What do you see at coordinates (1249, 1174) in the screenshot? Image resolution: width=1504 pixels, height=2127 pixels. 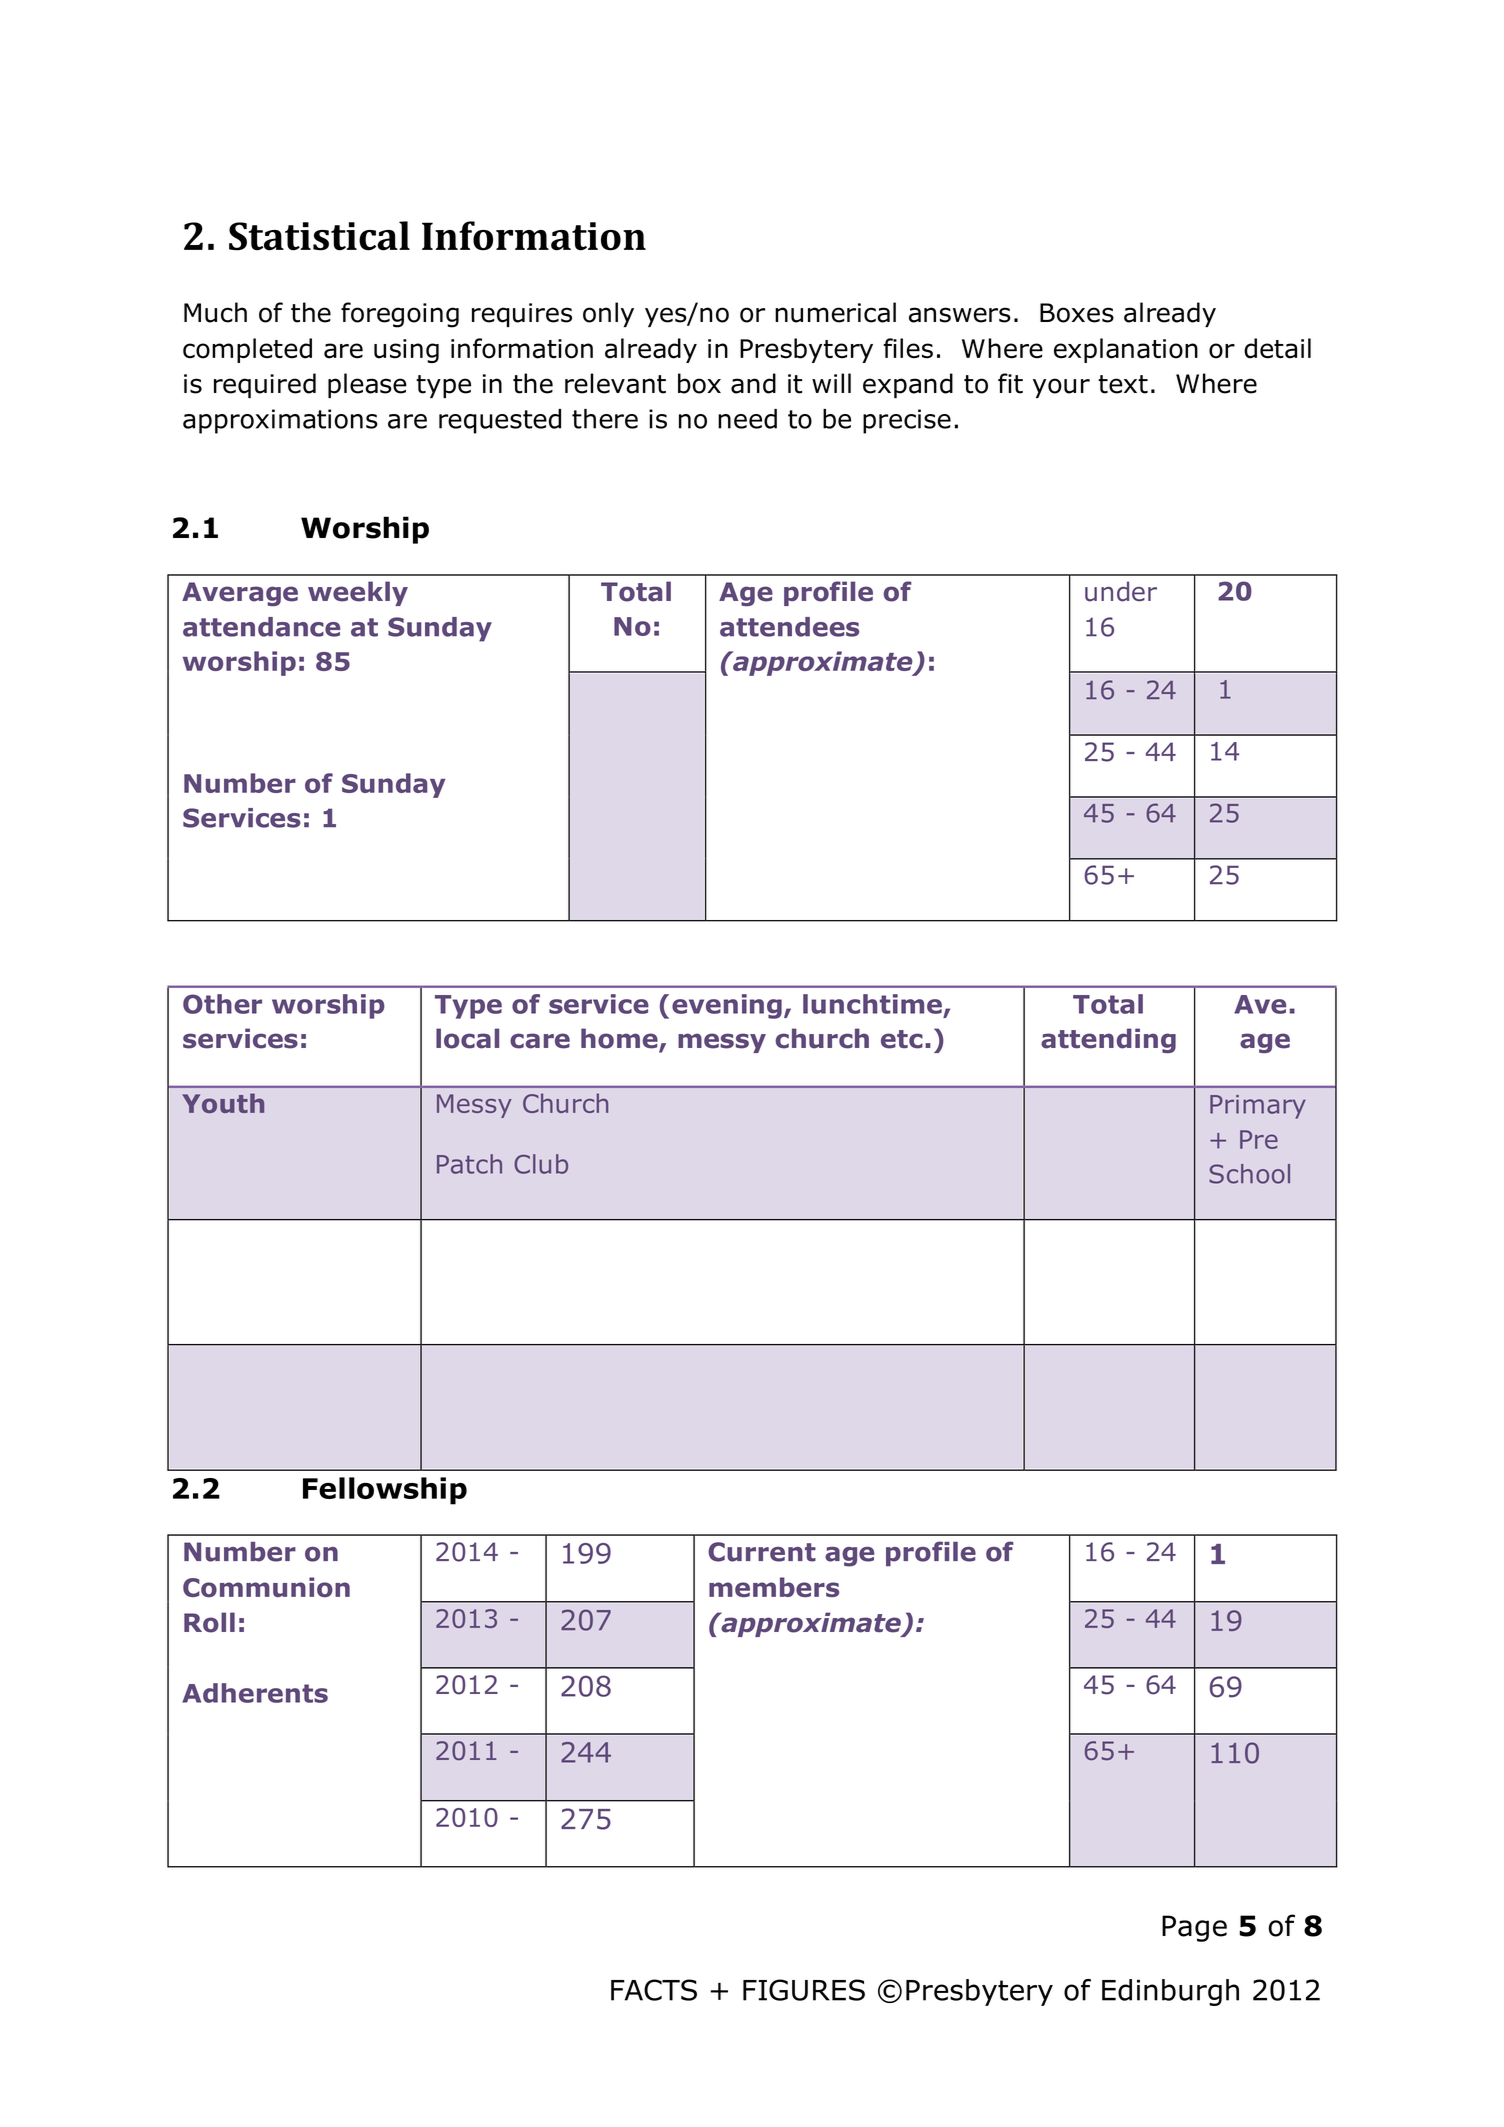 I see `School` at bounding box center [1249, 1174].
